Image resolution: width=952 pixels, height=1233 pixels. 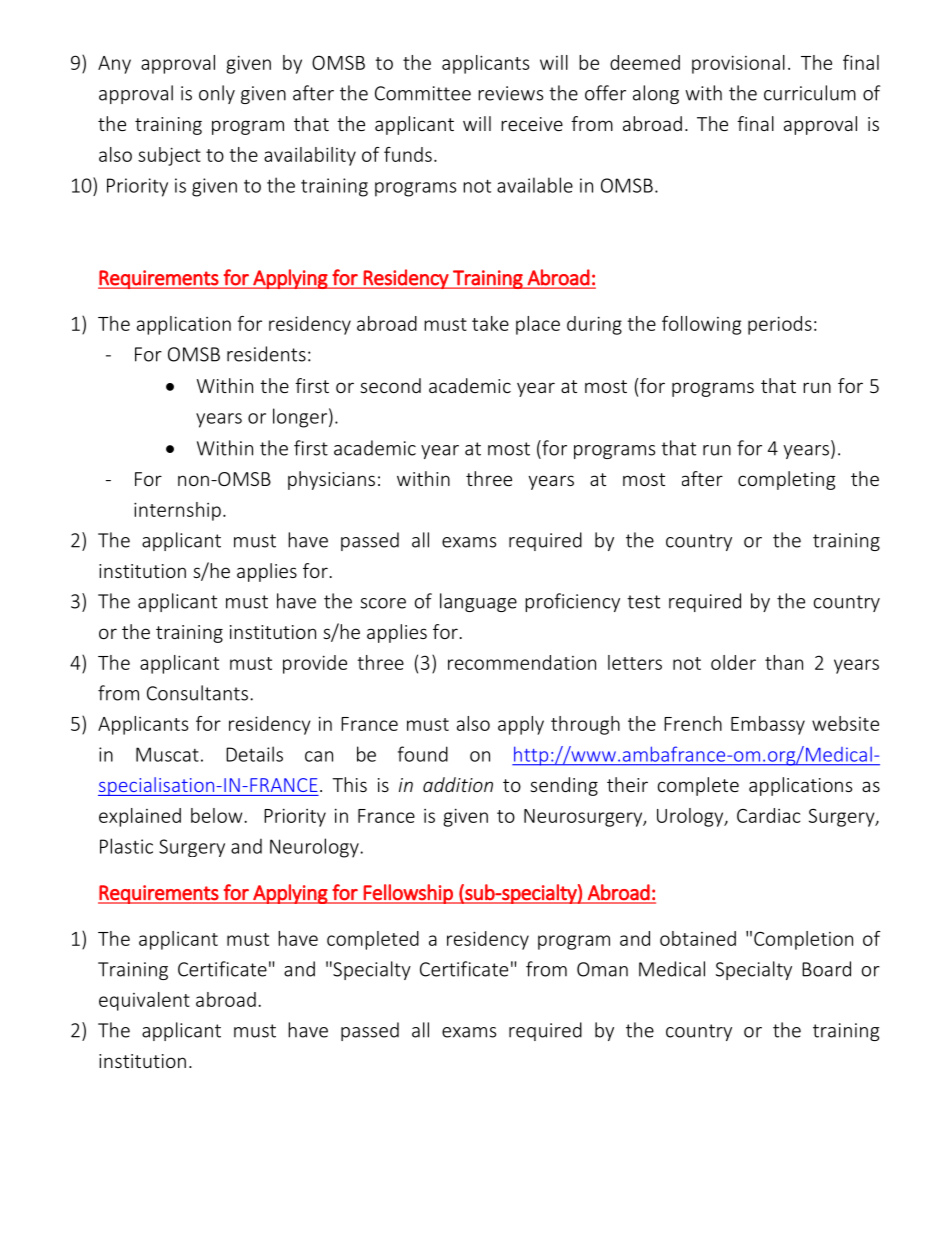 What do you see at coordinates (144, 1001) in the screenshot?
I see `equivalent` at bounding box center [144, 1001].
